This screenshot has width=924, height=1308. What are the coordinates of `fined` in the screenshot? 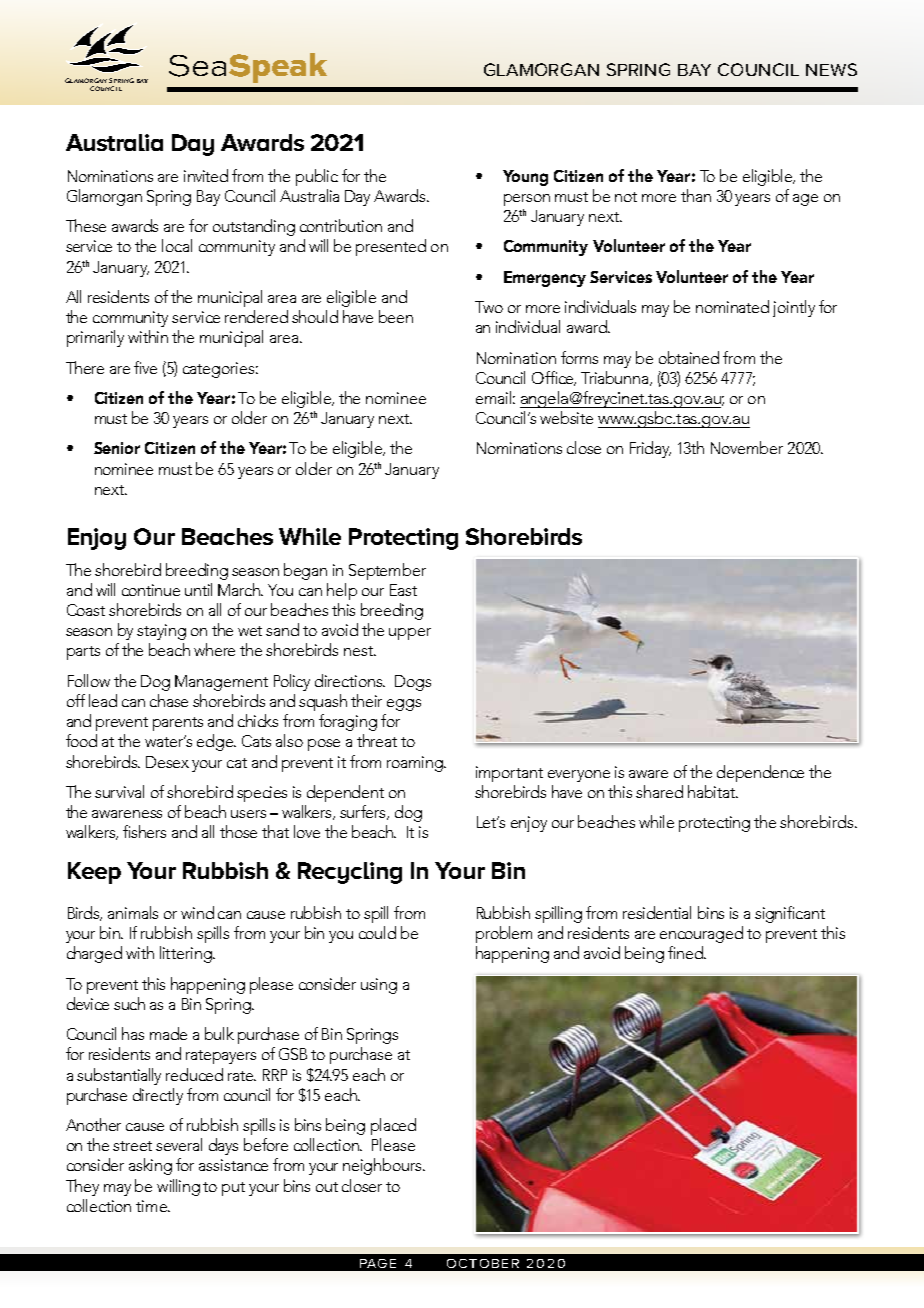 It's located at (686, 952).
